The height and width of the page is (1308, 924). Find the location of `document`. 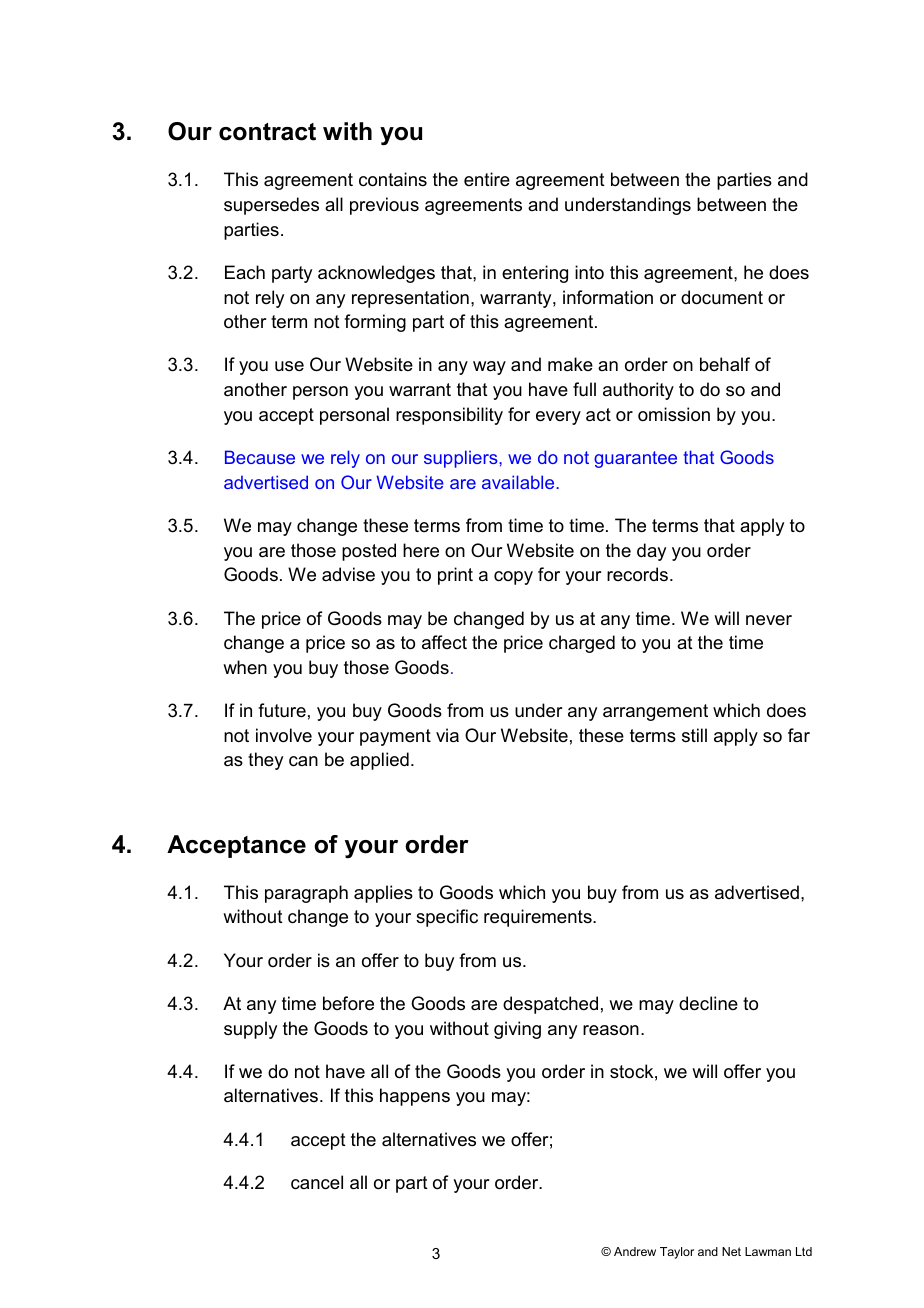

document is located at coordinates (722, 297).
